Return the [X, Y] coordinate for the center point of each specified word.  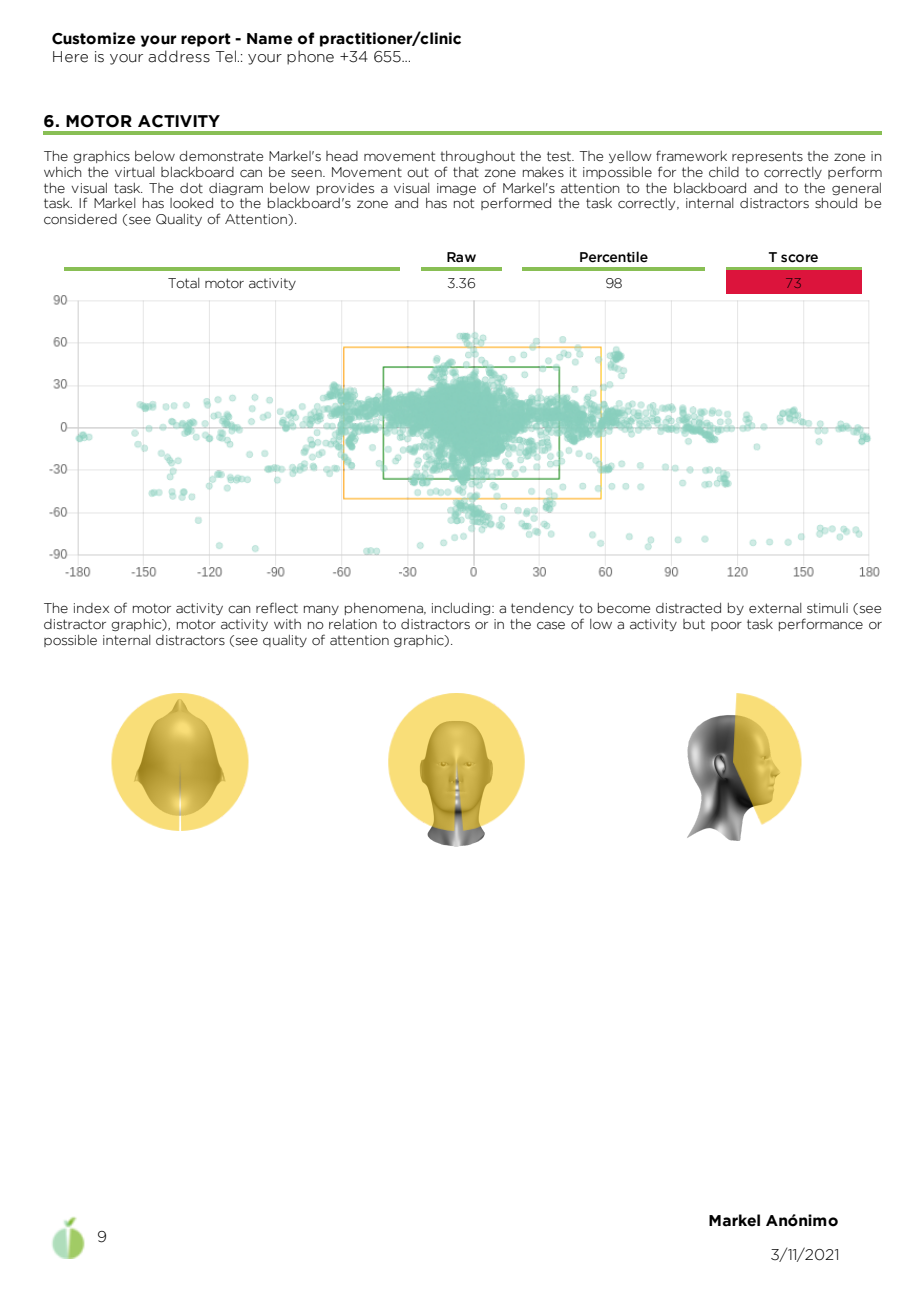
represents [767, 157]
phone [310, 57]
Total [184, 283]
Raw [461, 257]
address [179, 56]
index [91, 608]
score [799, 258]
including [462, 609]
